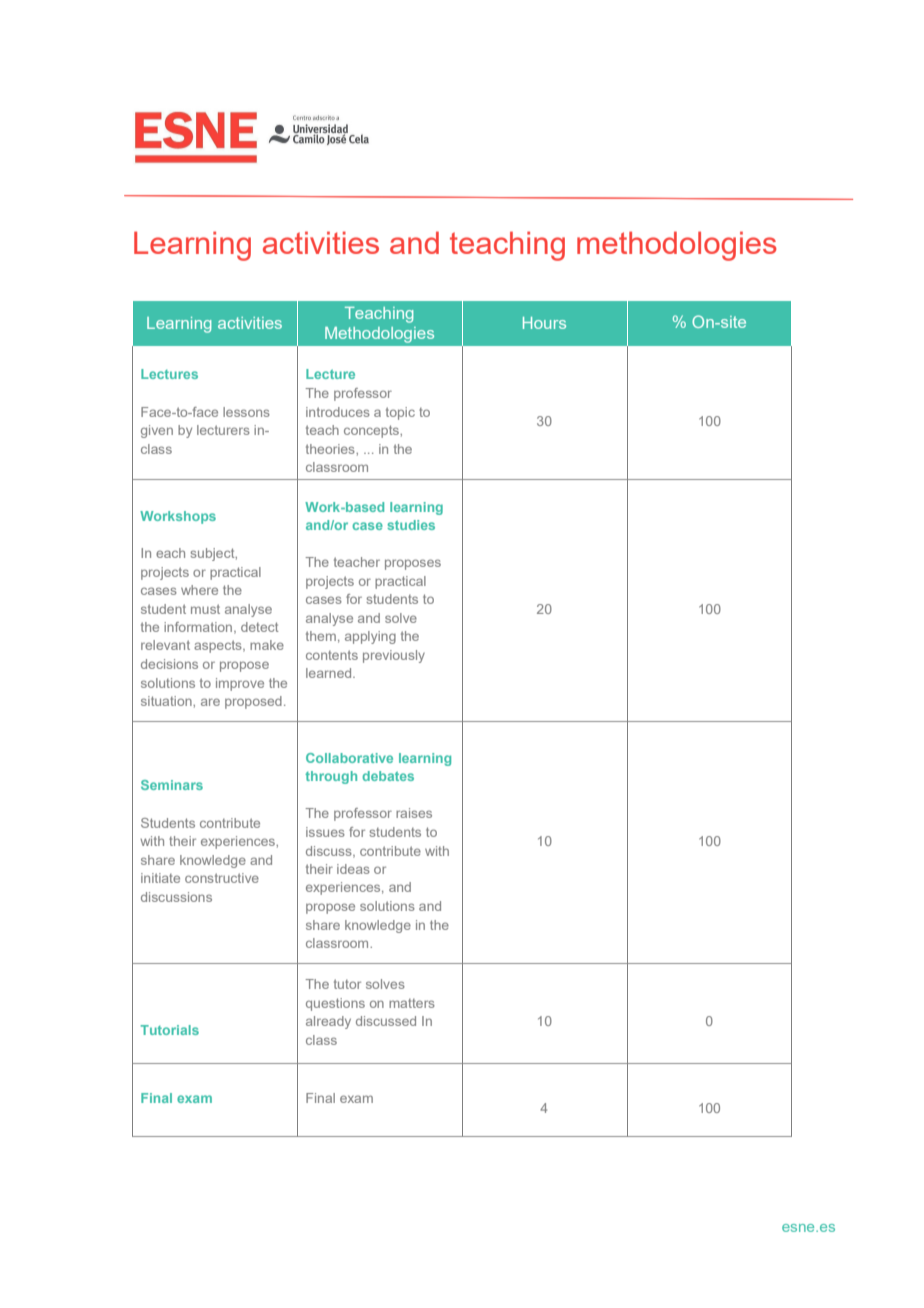  What do you see at coordinates (330, 673) in the document?
I see `learned` at bounding box center [330, 673].
